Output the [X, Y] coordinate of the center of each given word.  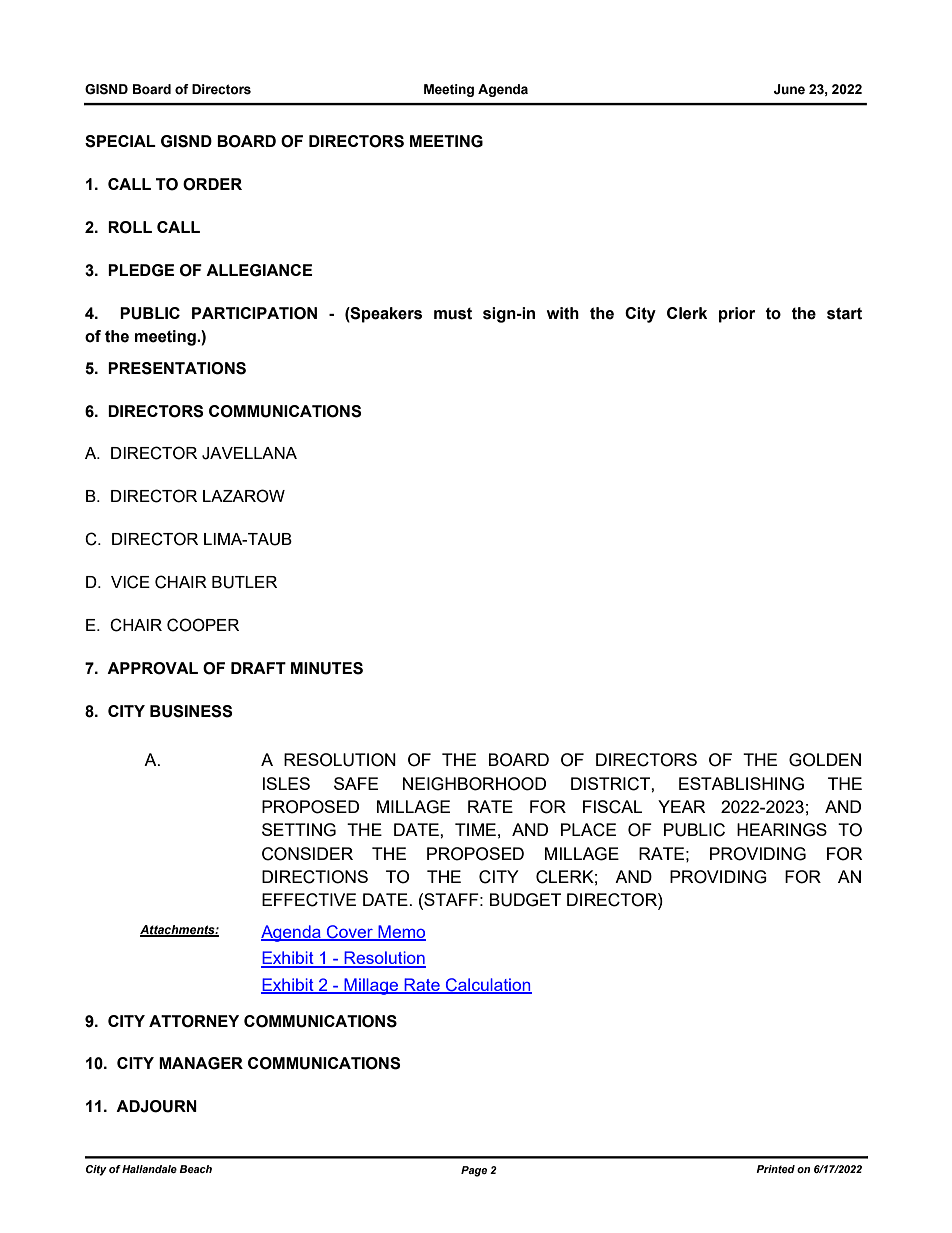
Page [474, 1171]
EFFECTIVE [309, 900]
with [563, 313]
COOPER [203, 625]
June [789, 89]
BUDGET [525, 900]
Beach [195, 1169]
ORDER [212, 184]
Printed [775, 1169]
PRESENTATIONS [177, 368]
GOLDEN [825, 760]
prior [737, 315]
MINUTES [327, 668]
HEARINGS [782, 830]
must [453, 314]
